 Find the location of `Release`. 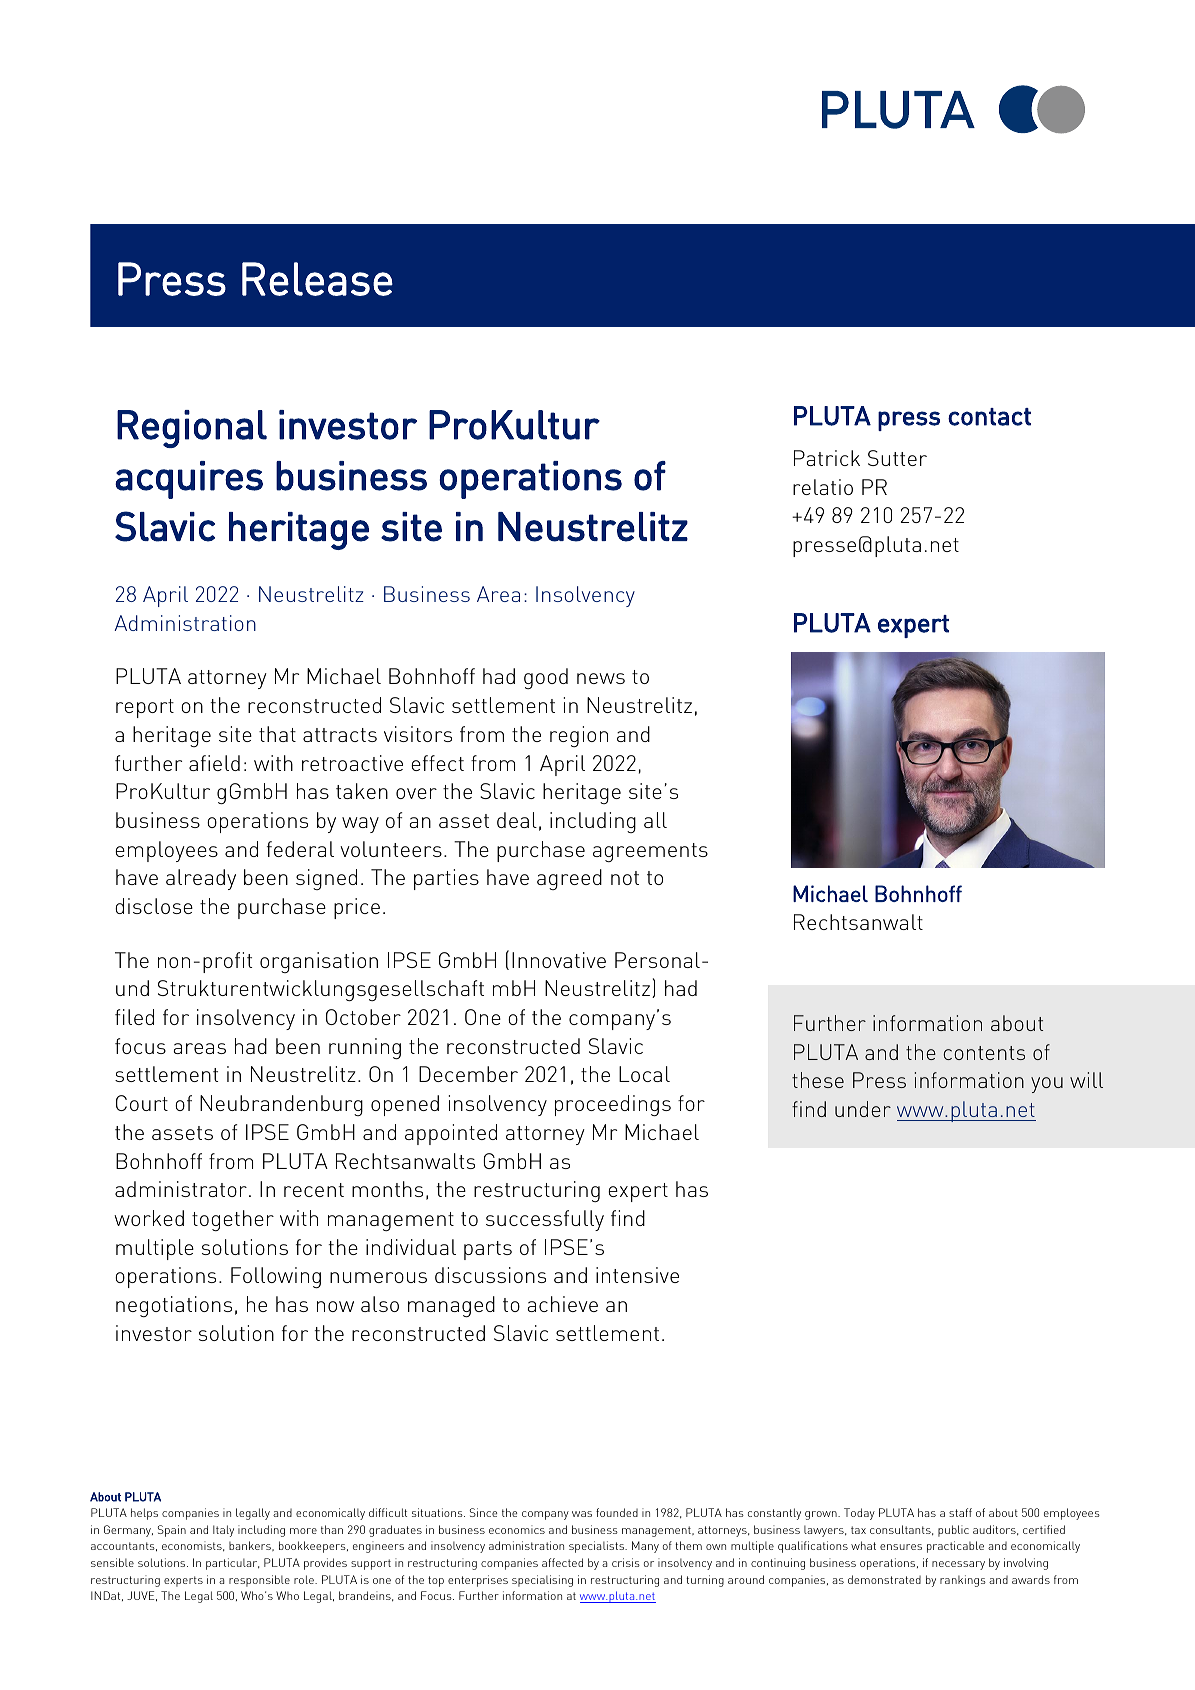

Release is located at coordinates (317, 279).
